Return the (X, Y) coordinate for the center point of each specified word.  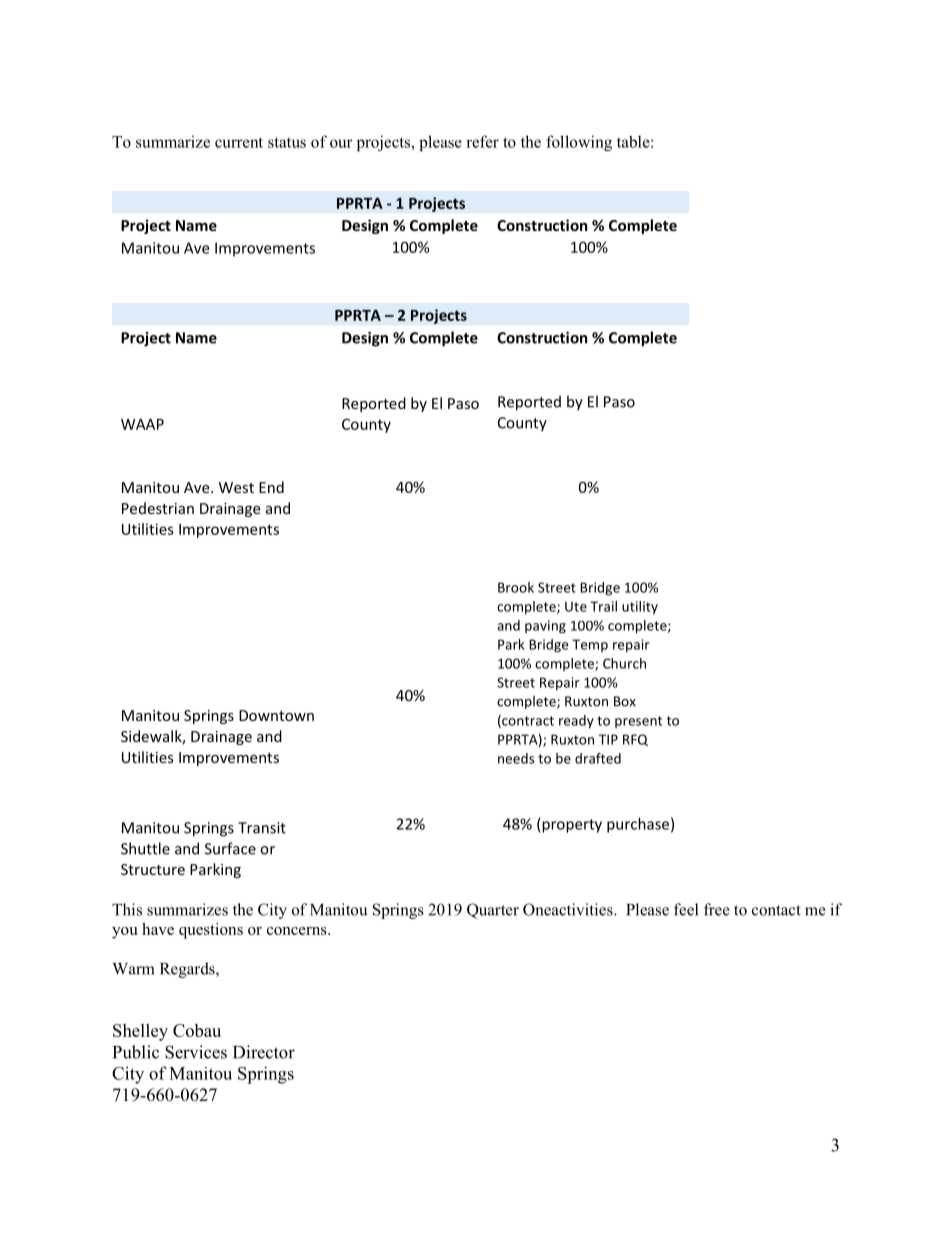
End (271, 487)
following (579, 143)
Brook (516, 587)
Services (196, 1052)
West (236, 487)
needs (516, 758)
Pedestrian (158, 508)
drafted (598, 758)
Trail (603, 606)
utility (640, 608)
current (239, 142)
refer (482, 141)
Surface (230, 848)
